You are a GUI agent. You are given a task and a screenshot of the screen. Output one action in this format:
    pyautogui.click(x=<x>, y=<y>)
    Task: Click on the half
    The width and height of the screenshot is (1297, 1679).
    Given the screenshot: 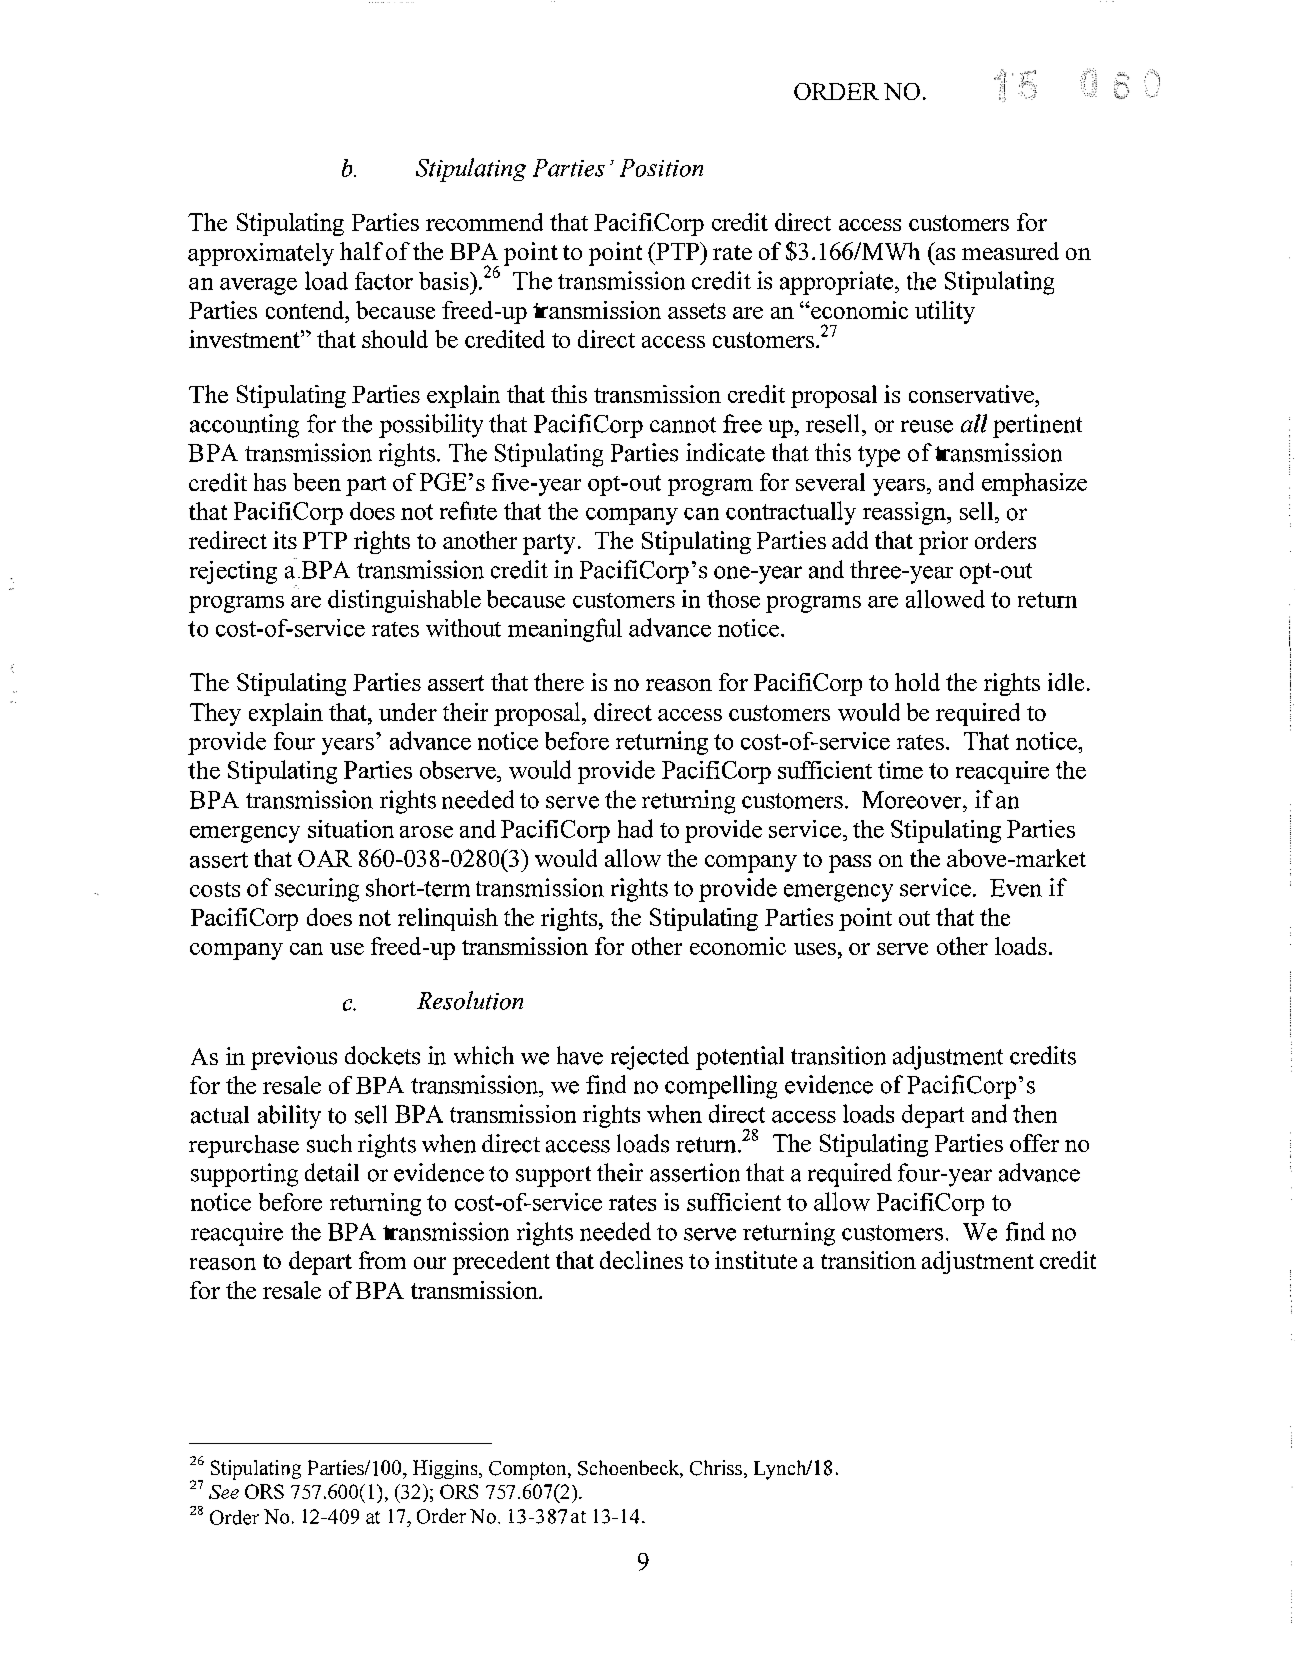 What is the action you would take?
    pyautogui.click(x=361, y=251)
